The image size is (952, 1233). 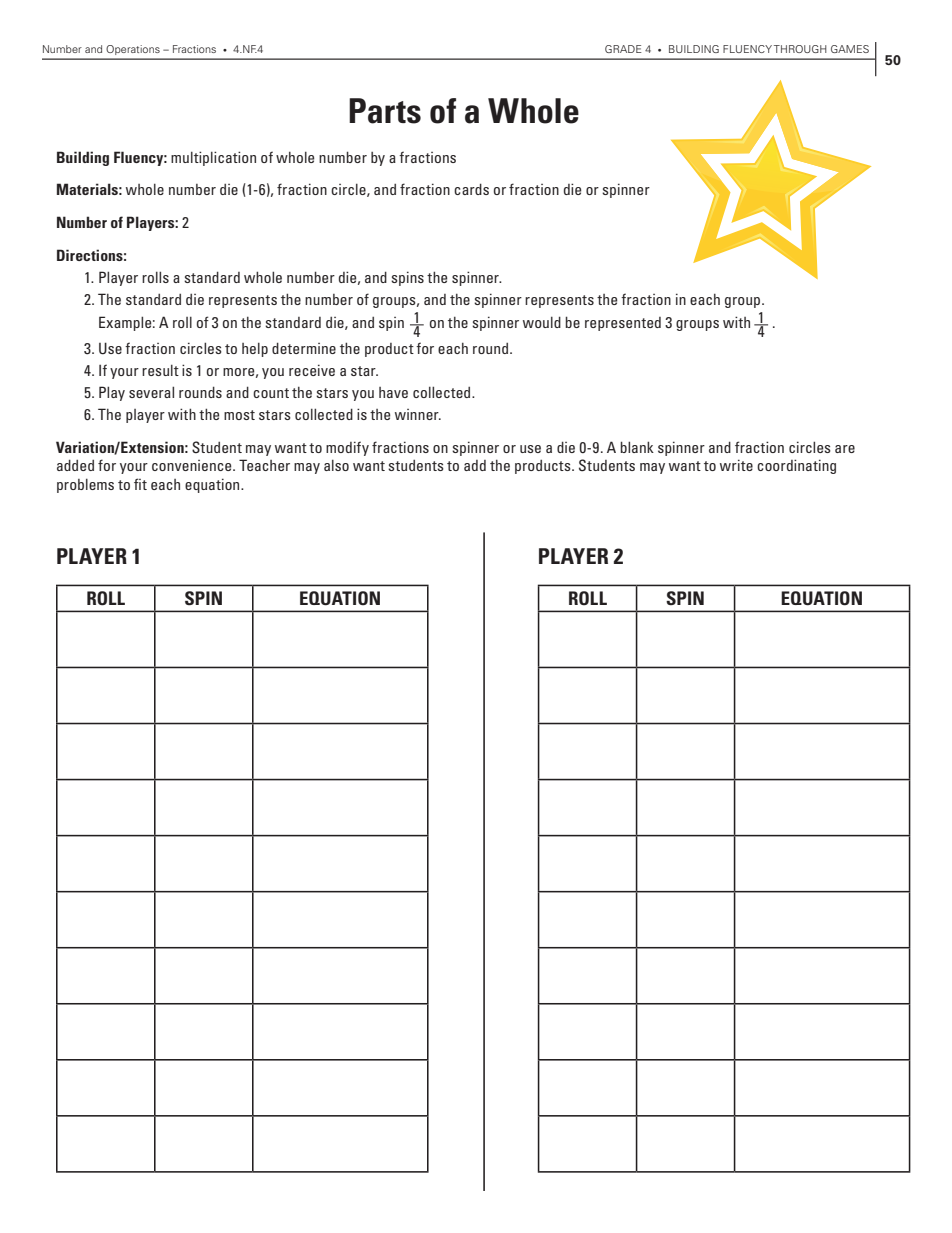 I want to click on Parts, so click(x=385, y=111).
